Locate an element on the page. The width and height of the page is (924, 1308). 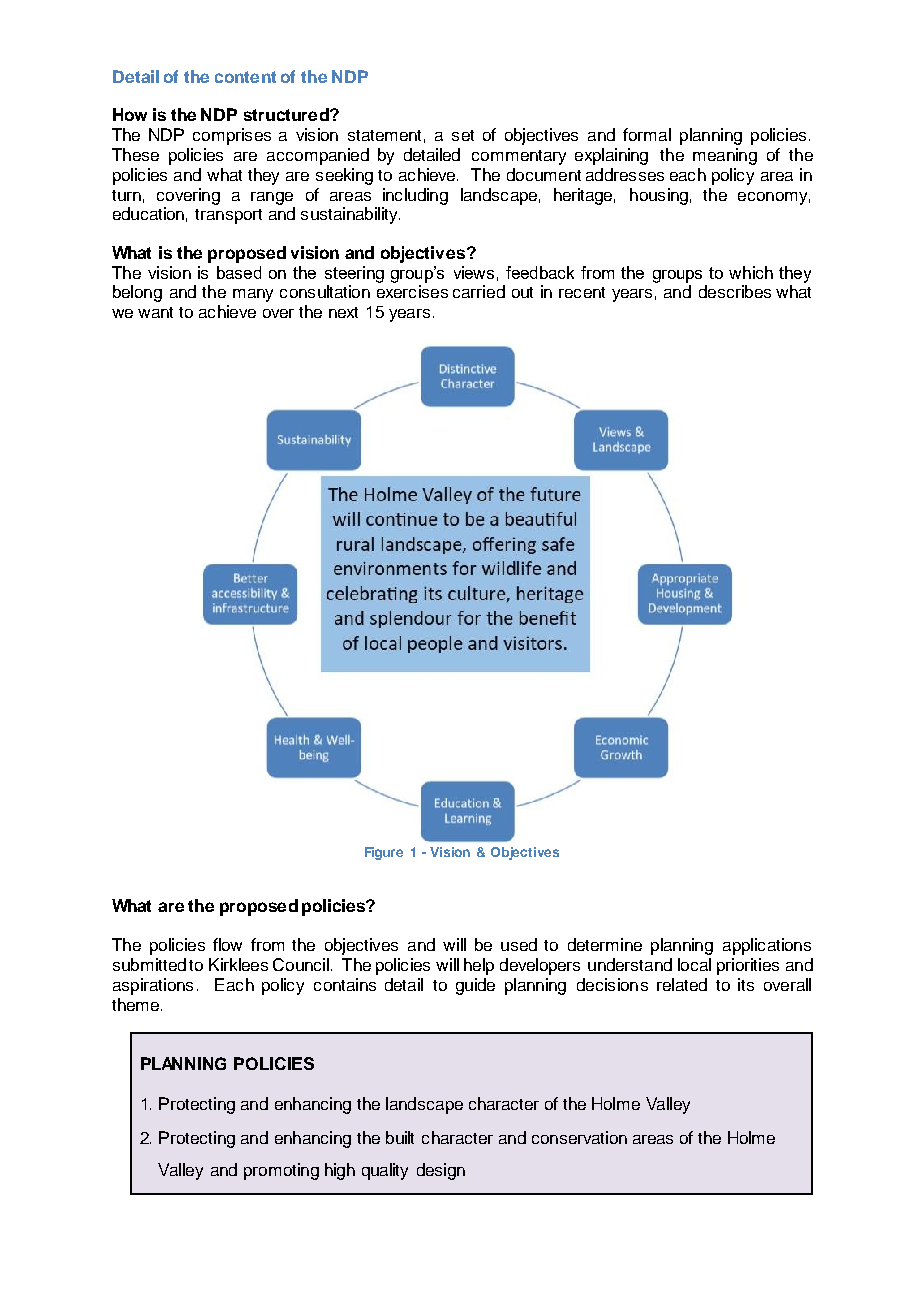
used is located at coordinates (519, 944).
